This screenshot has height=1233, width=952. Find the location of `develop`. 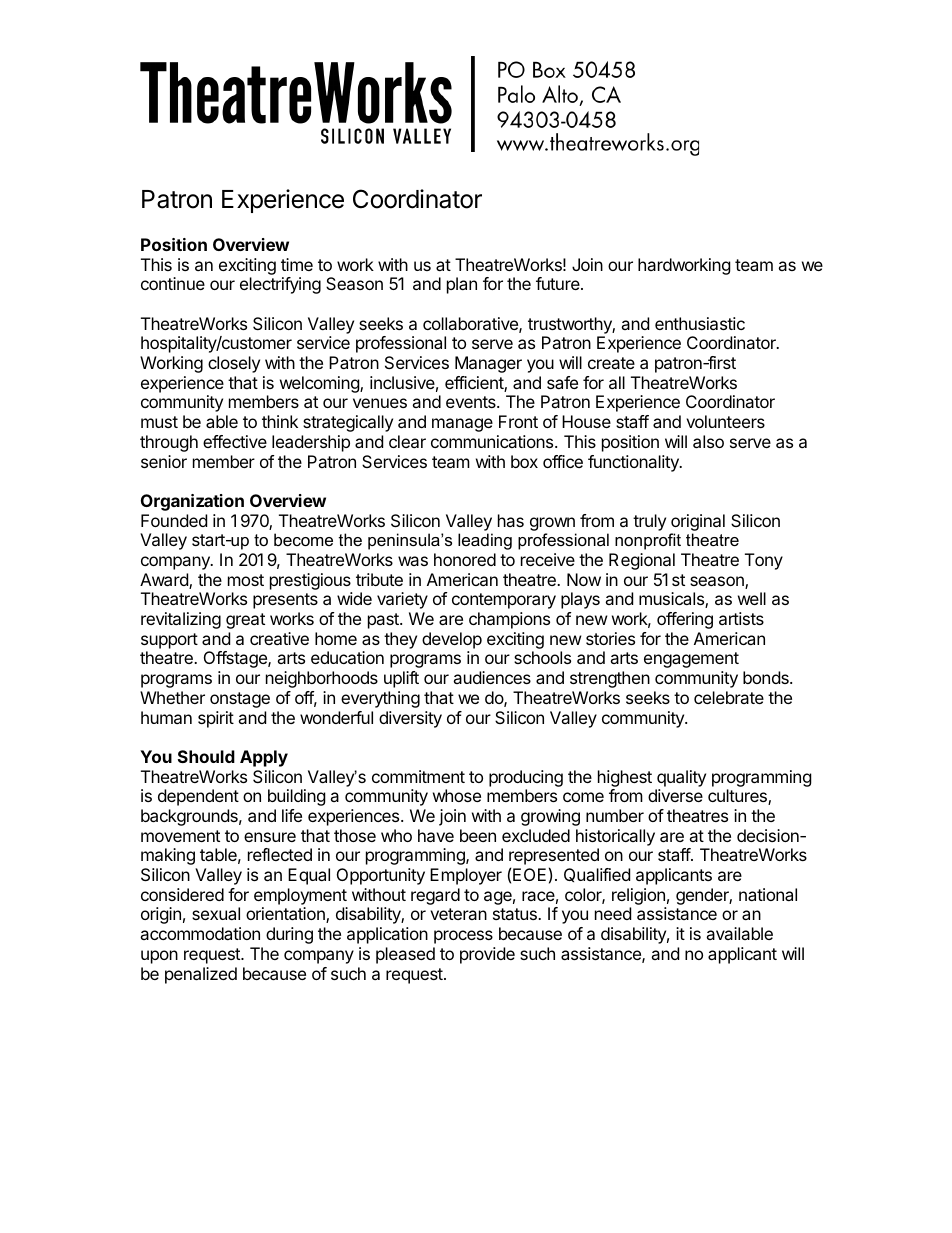

develop is located at coordinates (452, 640).
